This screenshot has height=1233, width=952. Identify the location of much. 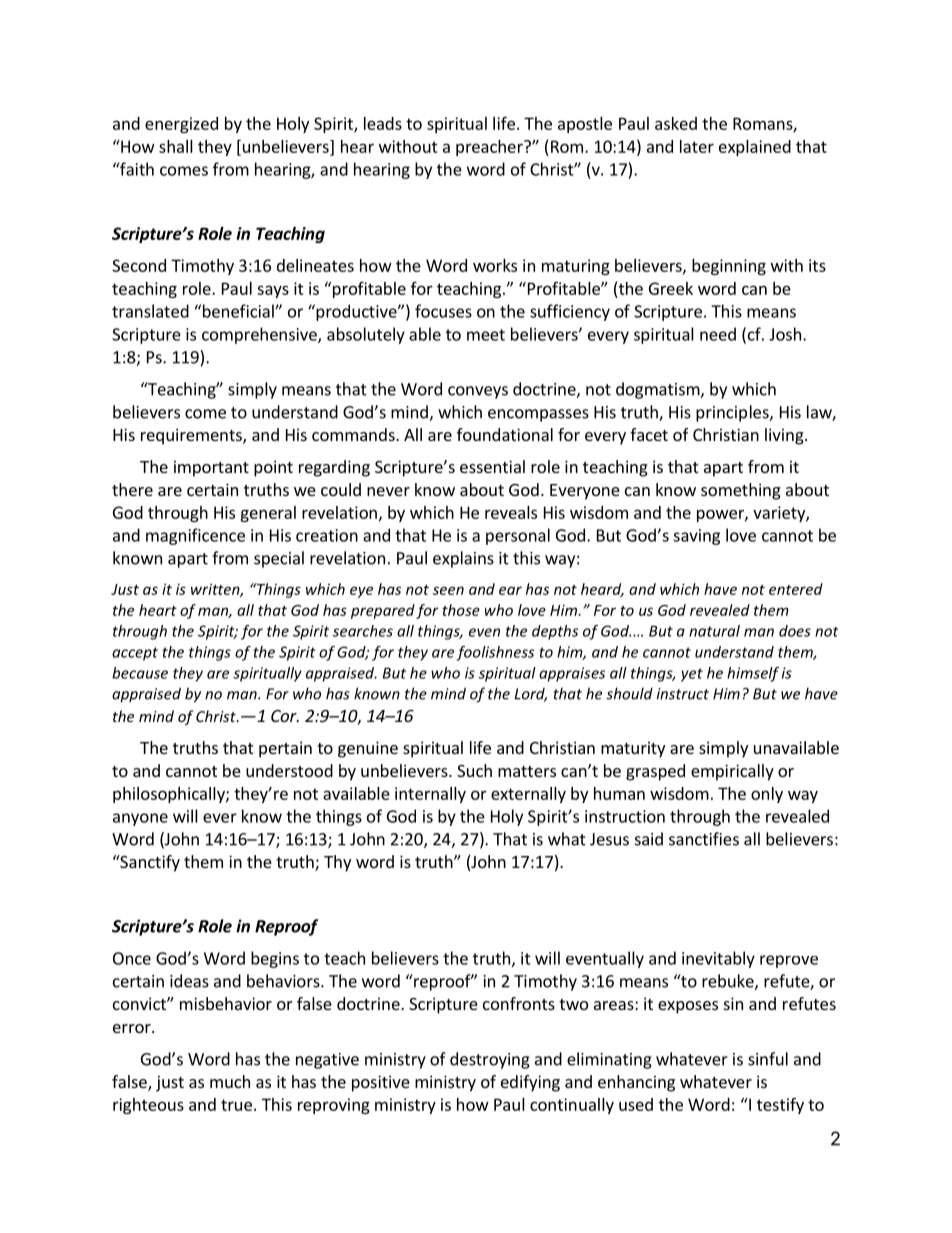
(230, 1081).
